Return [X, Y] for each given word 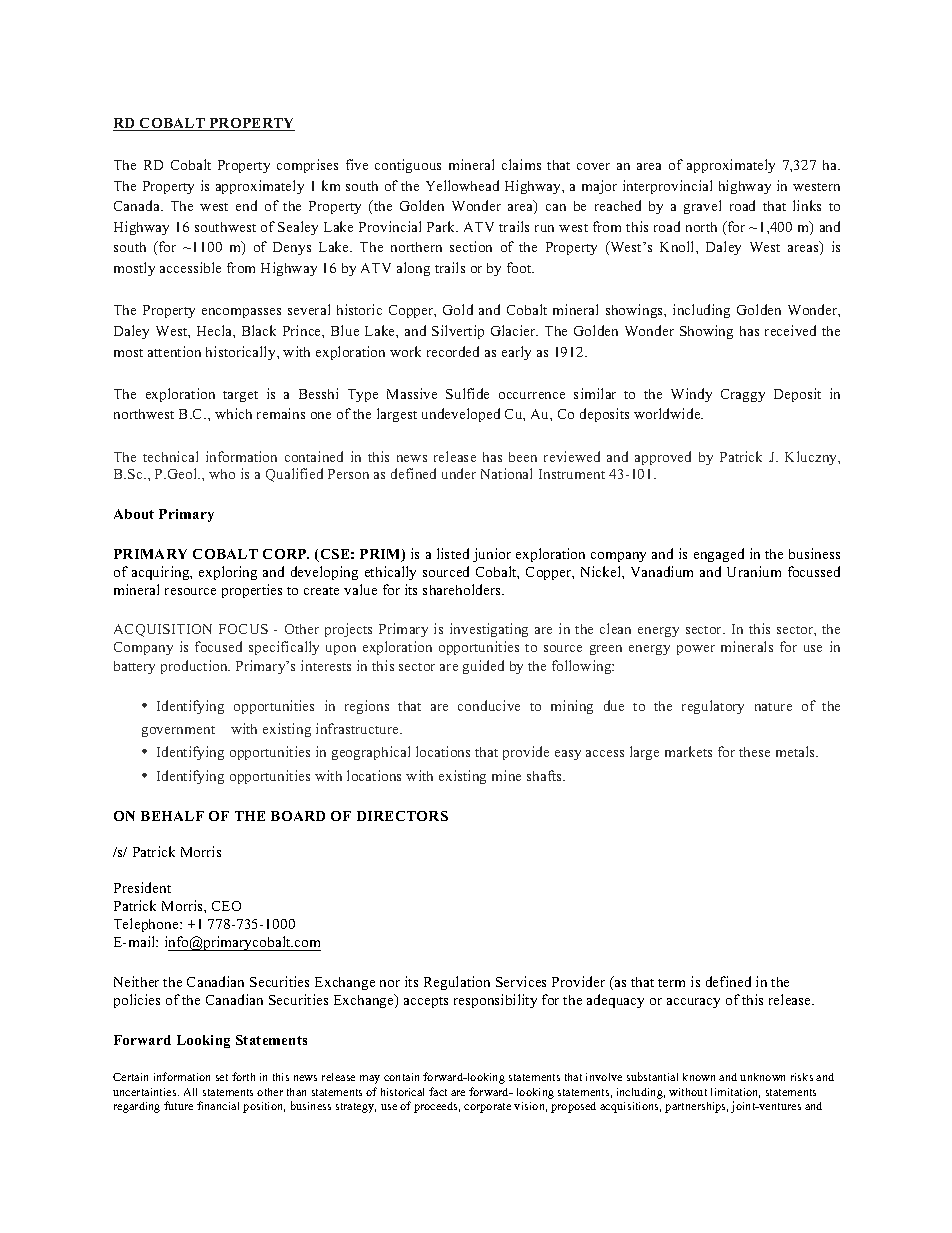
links [807, 205]
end [246, 205]
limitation [735, 1093]
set [222, 1077]
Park [442, 226]
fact [438, 1091]
